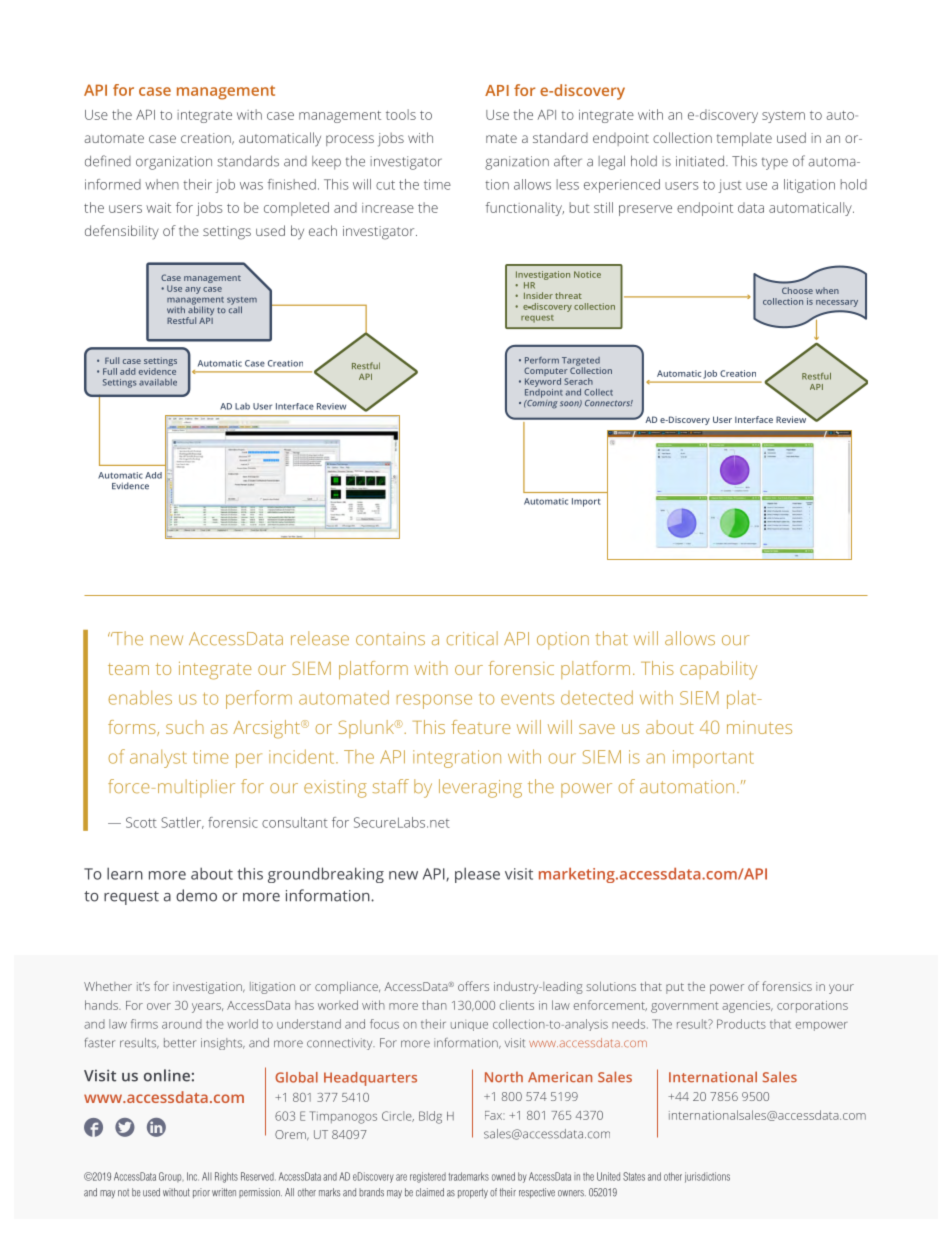 The width and height of the page is (952, 1233). What do you see at coordinates (759, 727) in the page?
I see `minutes` at bounding box center [759, 727].
